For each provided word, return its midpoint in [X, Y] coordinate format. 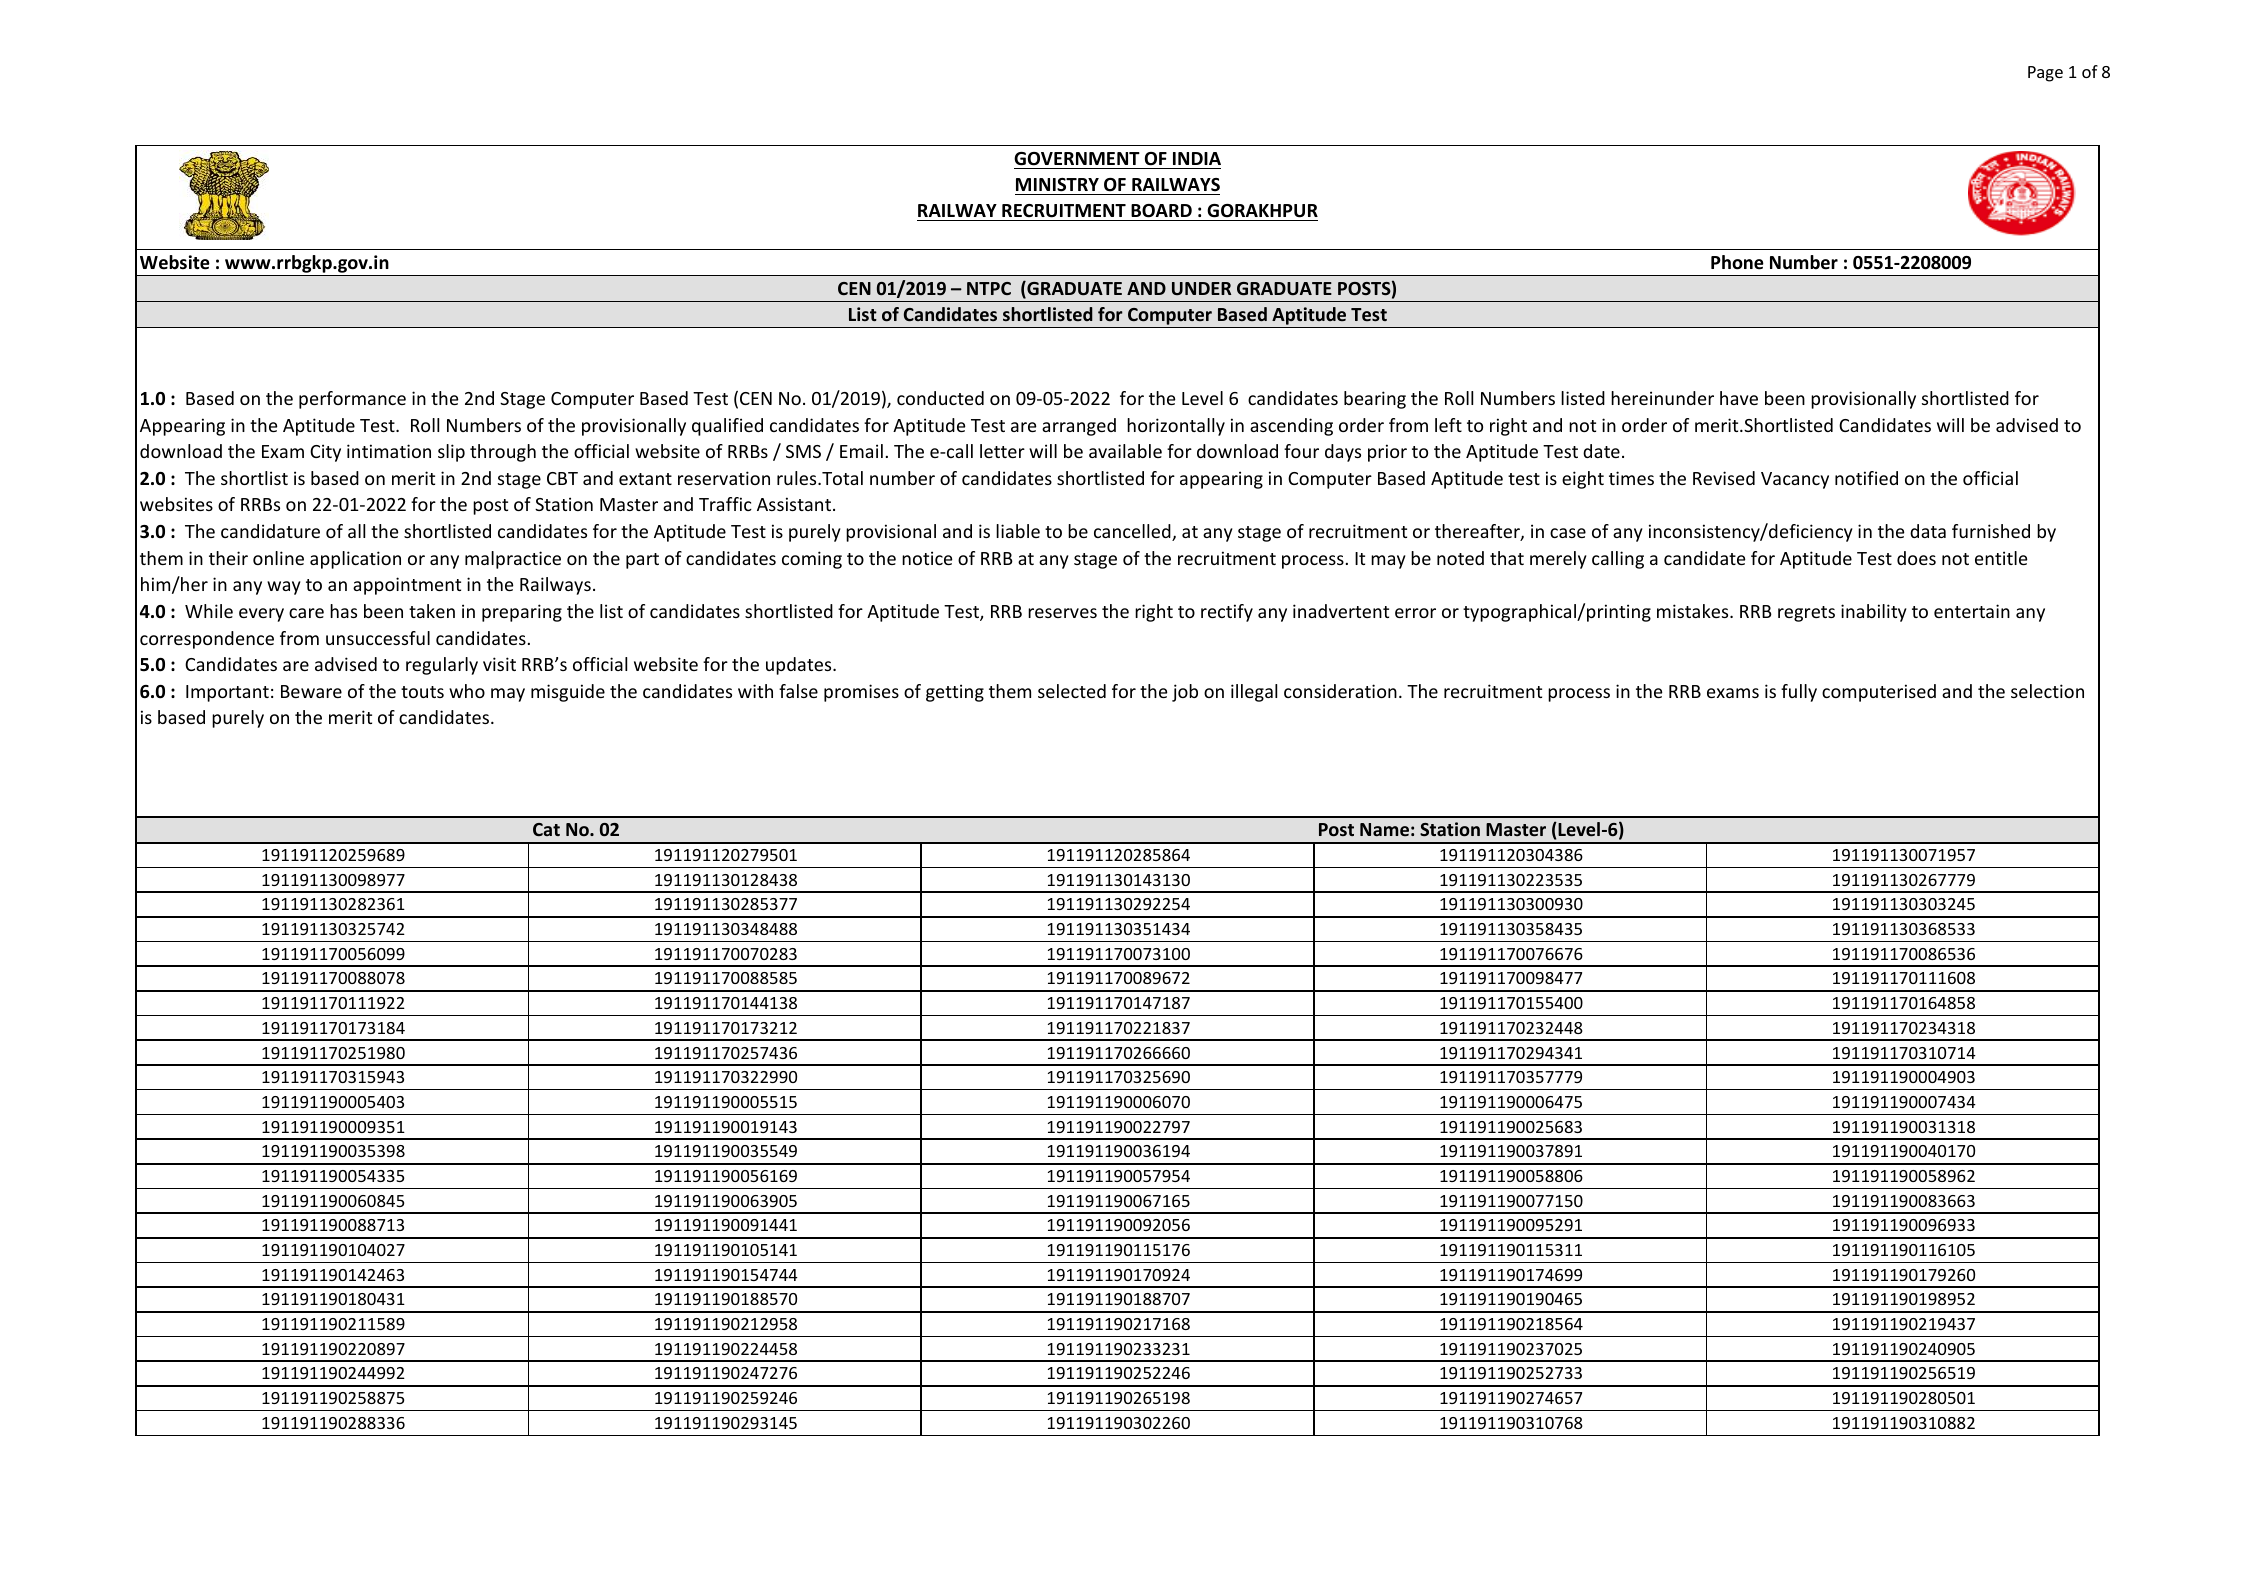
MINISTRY [1057, 185]
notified [1866, 478]
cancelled [1133, 532]
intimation [389, 451]
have [1739, 398]
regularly [442, 666]
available [1125, 451]
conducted [940, 398]
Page [2045, 74]
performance [352, 400]
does [1916, 558]
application [355, 560]
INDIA [1197, 158]
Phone [1737, 262]
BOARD [1161, 211]
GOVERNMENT [1077, 159]
